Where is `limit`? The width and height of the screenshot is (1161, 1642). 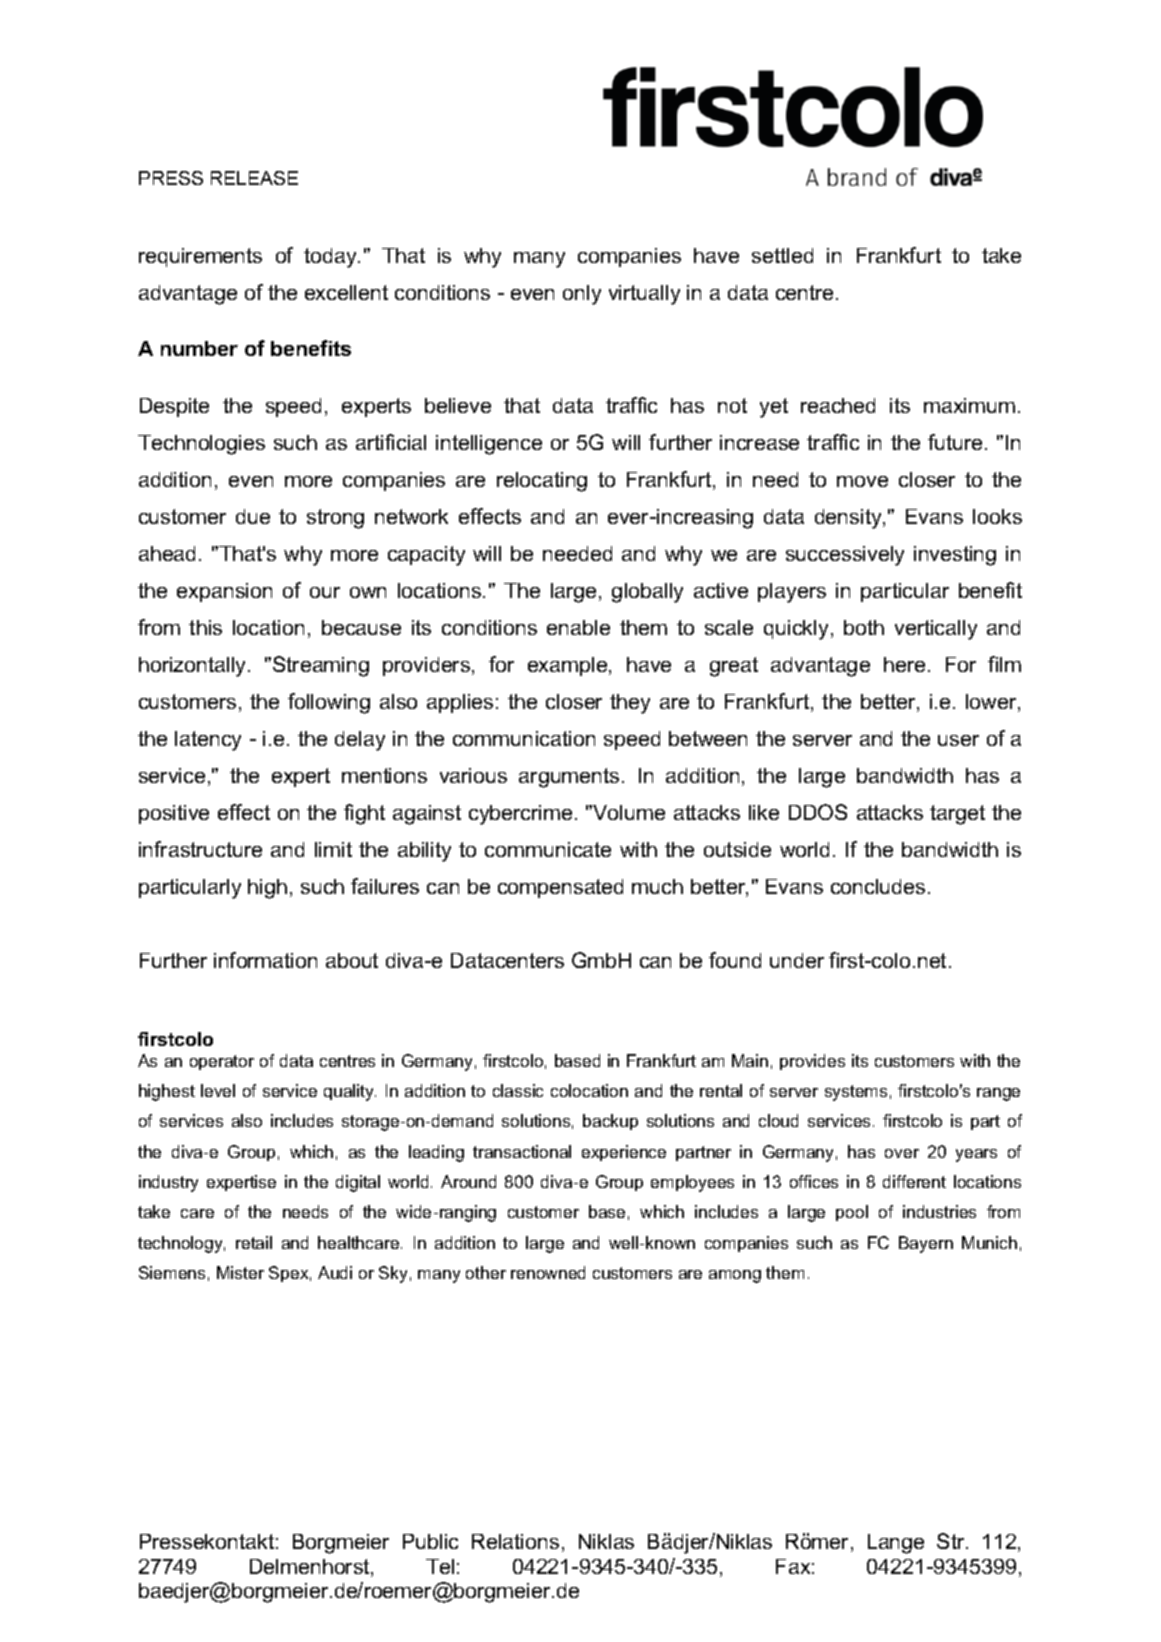 limit is located at coordinates (333, 849).
